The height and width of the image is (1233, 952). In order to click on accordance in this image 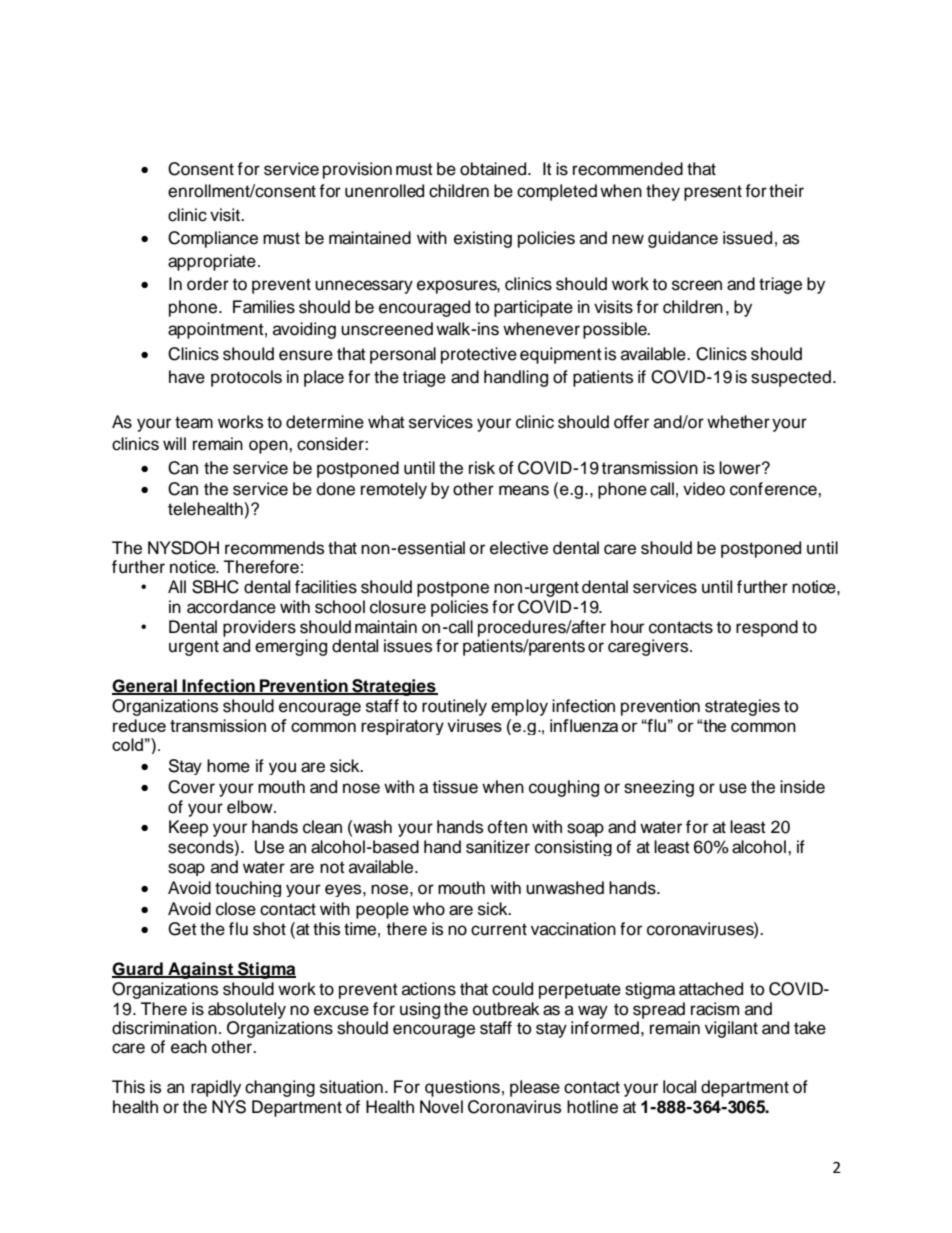, I will do `click(231, 607)`.
